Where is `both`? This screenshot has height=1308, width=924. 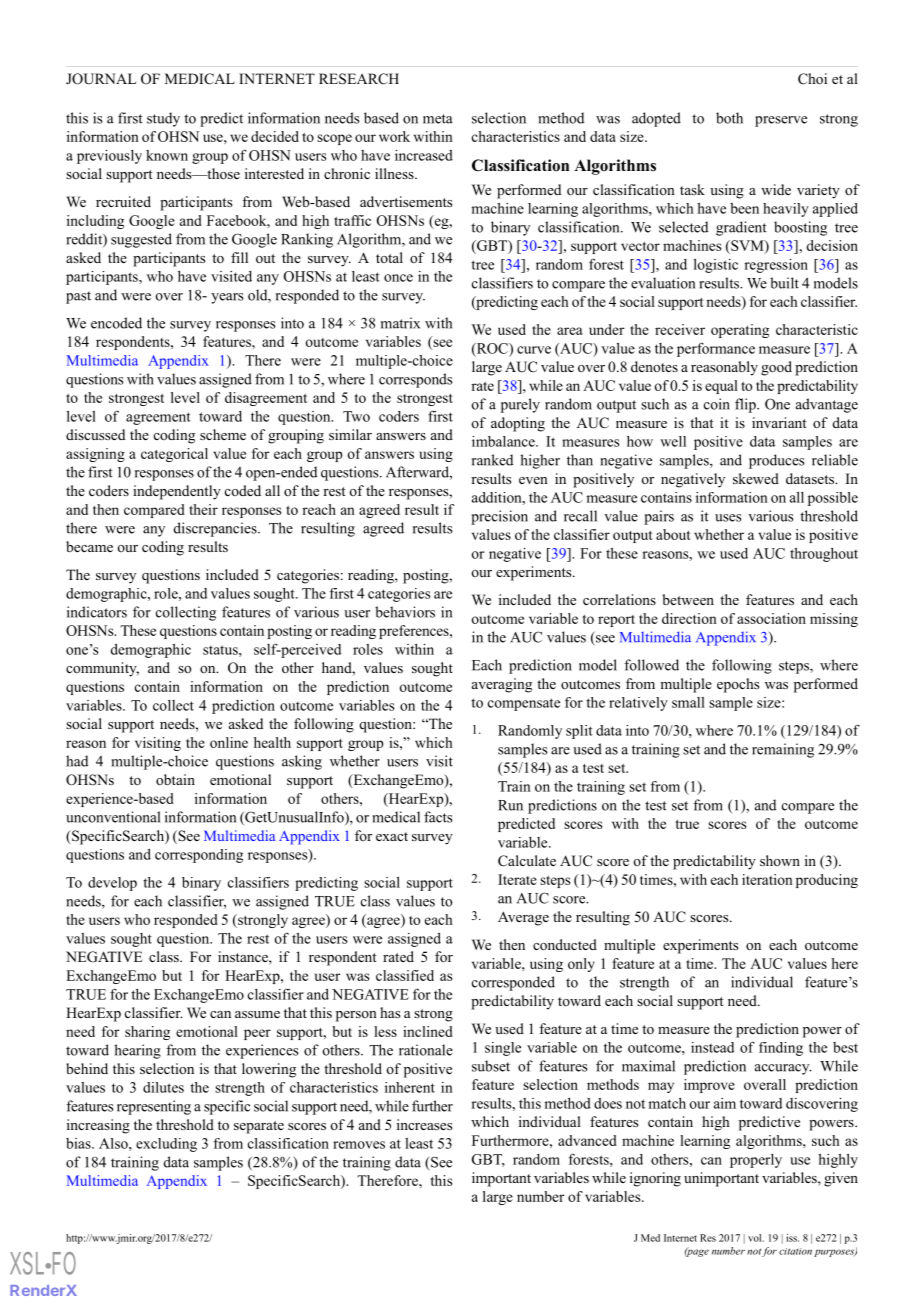 both is located at coordinates (729, 118).
